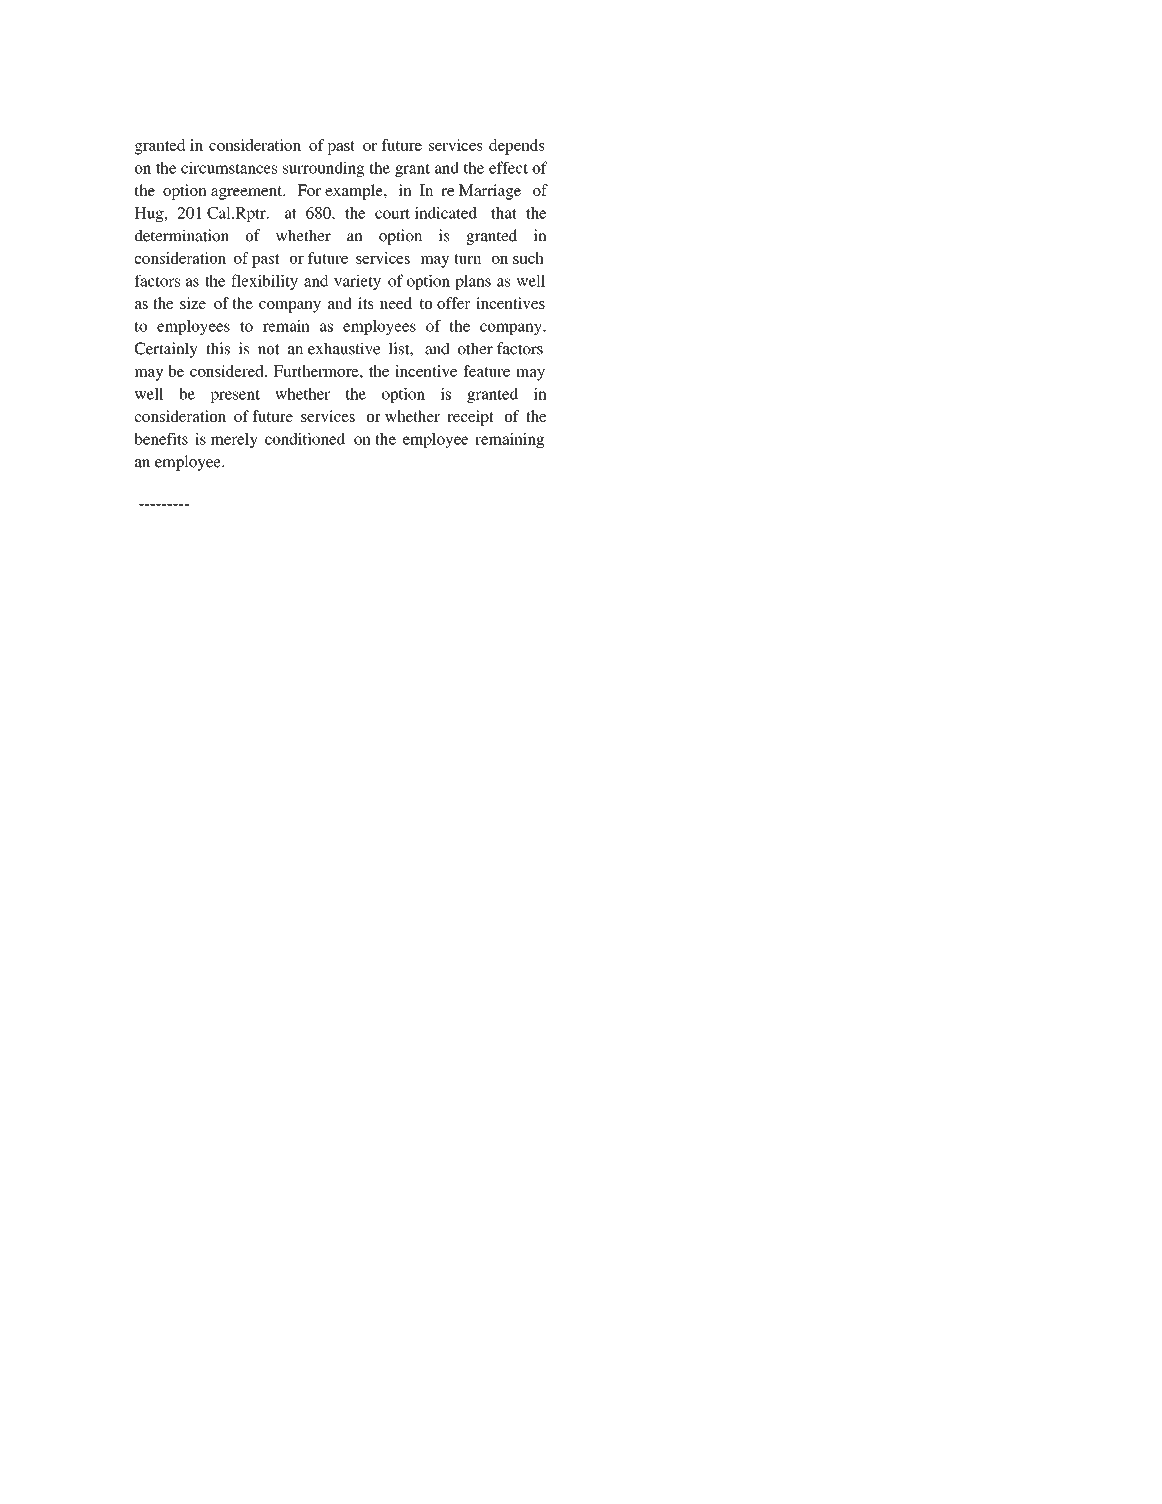 This document has height=1504, width=1162. I want to click on conditioned, so click(305, 439).
